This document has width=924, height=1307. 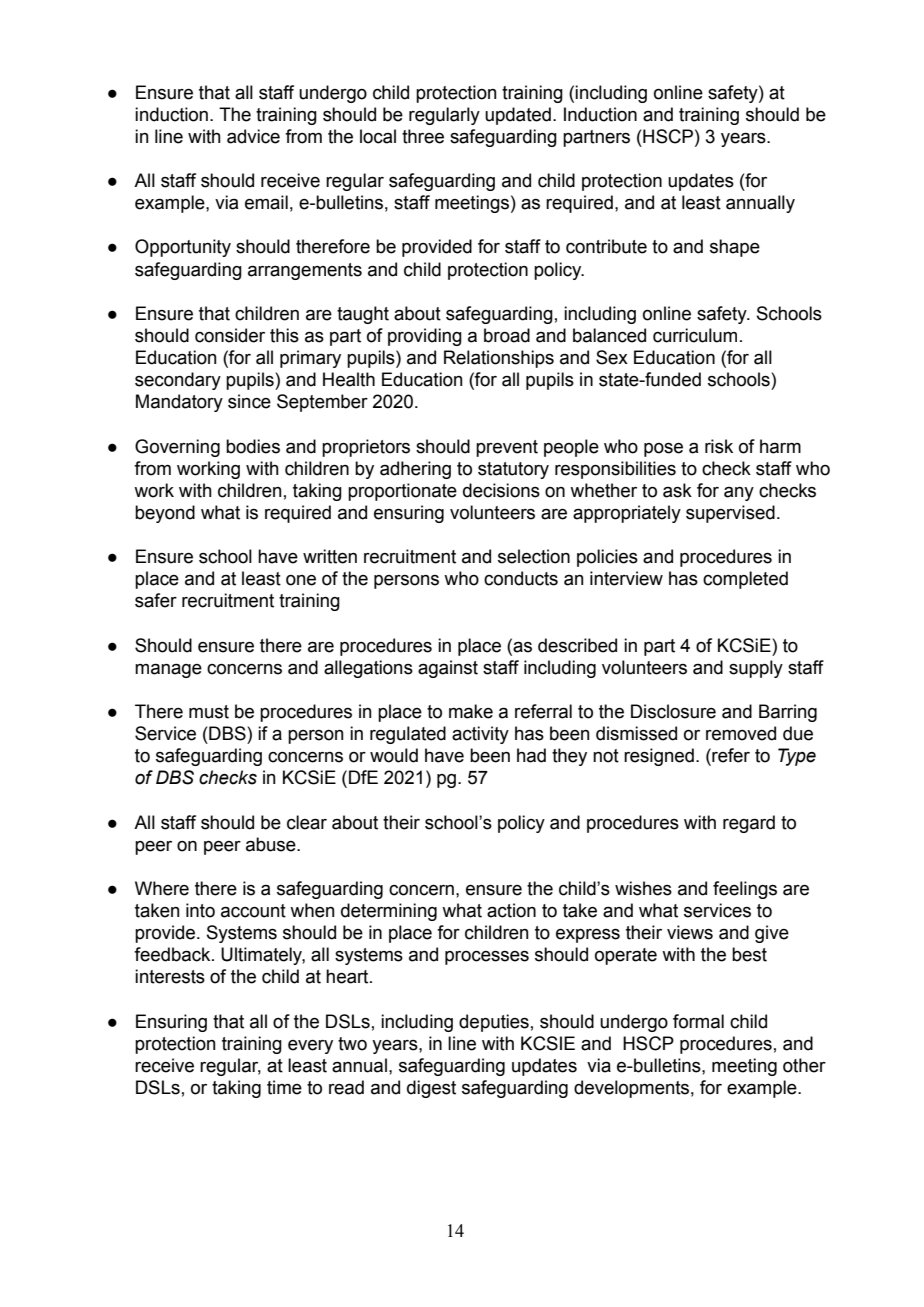 I want to click on time, so click(x=284, y=1087).
